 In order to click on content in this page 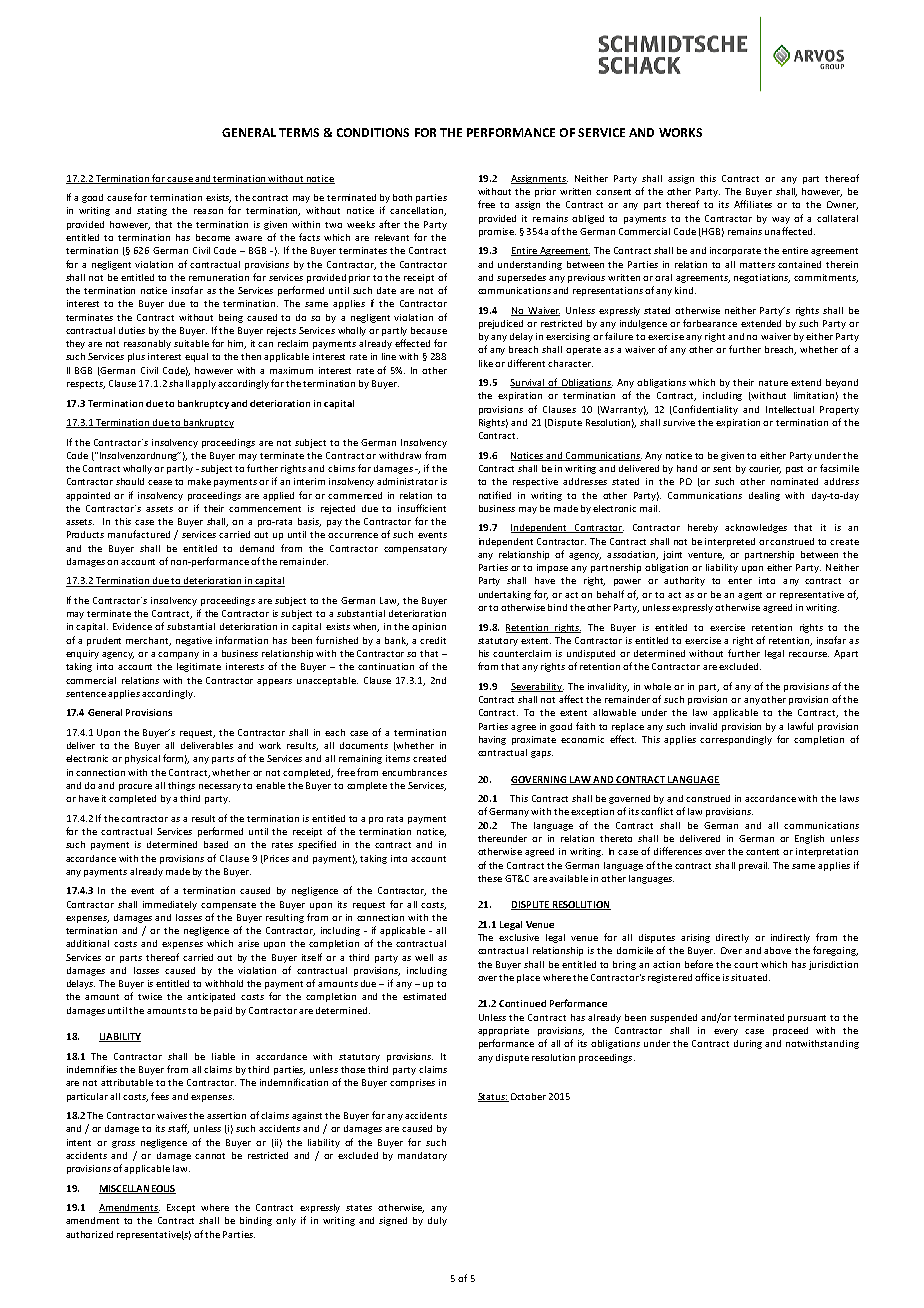, I will do `click(762, 852)`.
